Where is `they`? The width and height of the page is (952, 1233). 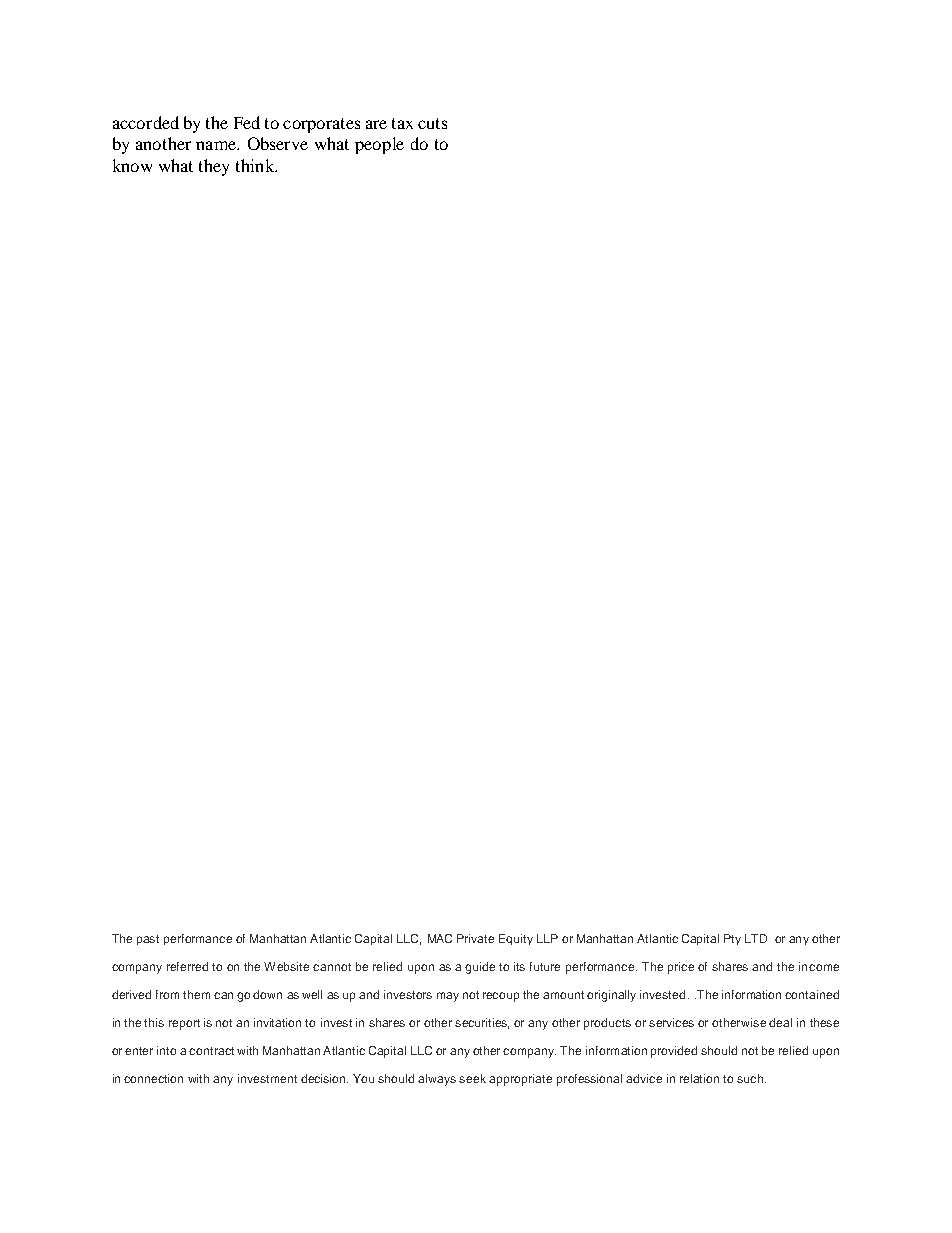
they is located at coordinates (214, 167).
